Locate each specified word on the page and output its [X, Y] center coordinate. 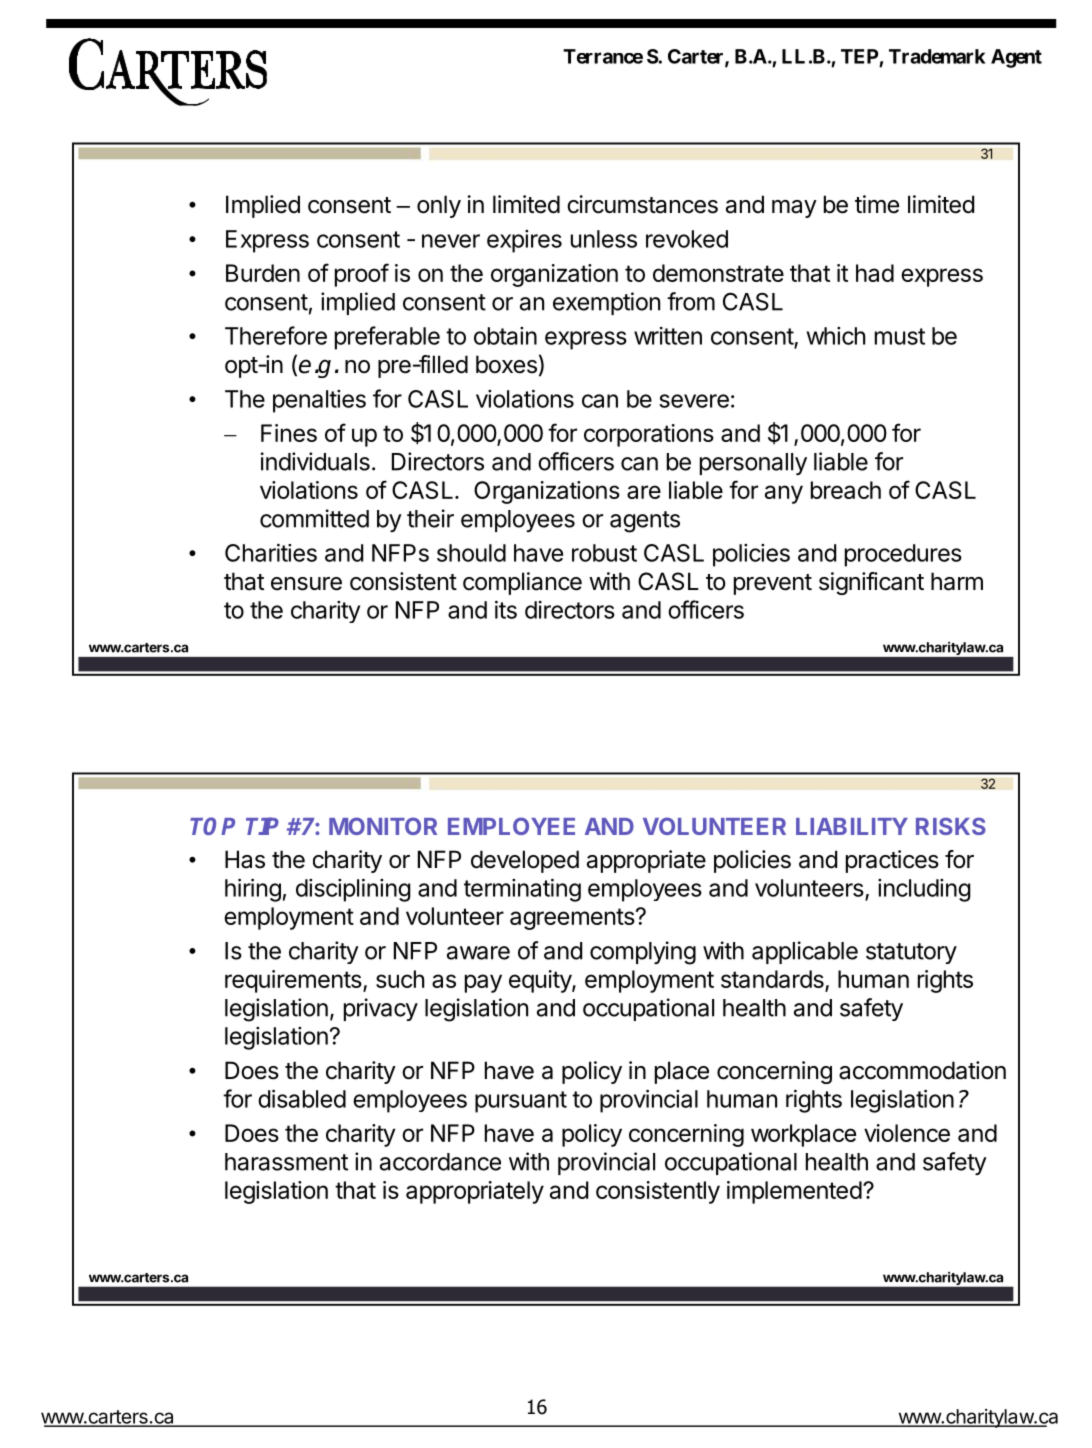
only [439, 206]
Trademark [937, 56]
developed [525, 861]
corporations [649, 435]
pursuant [521, 1102]
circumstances [642, 204]
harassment [286, 1162]
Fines [289, 433]
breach [846, 490]
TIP [262, 826]
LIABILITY [852, 826]
